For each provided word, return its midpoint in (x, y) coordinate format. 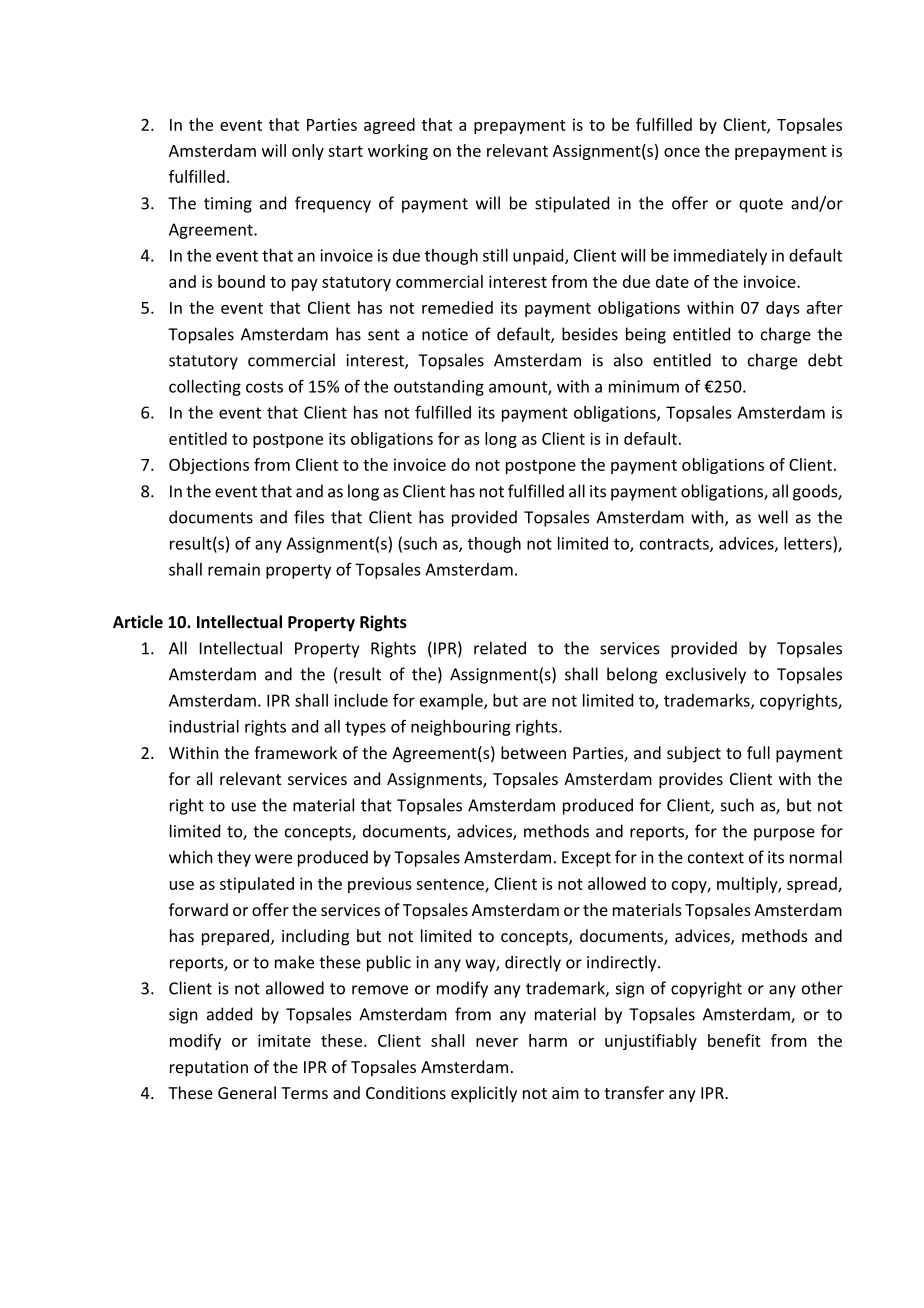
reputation (209, 1069)
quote (761, 205)
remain (234, 569)
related (500, 648)
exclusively (706, 675)
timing (228, 205)
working (398, 152)
